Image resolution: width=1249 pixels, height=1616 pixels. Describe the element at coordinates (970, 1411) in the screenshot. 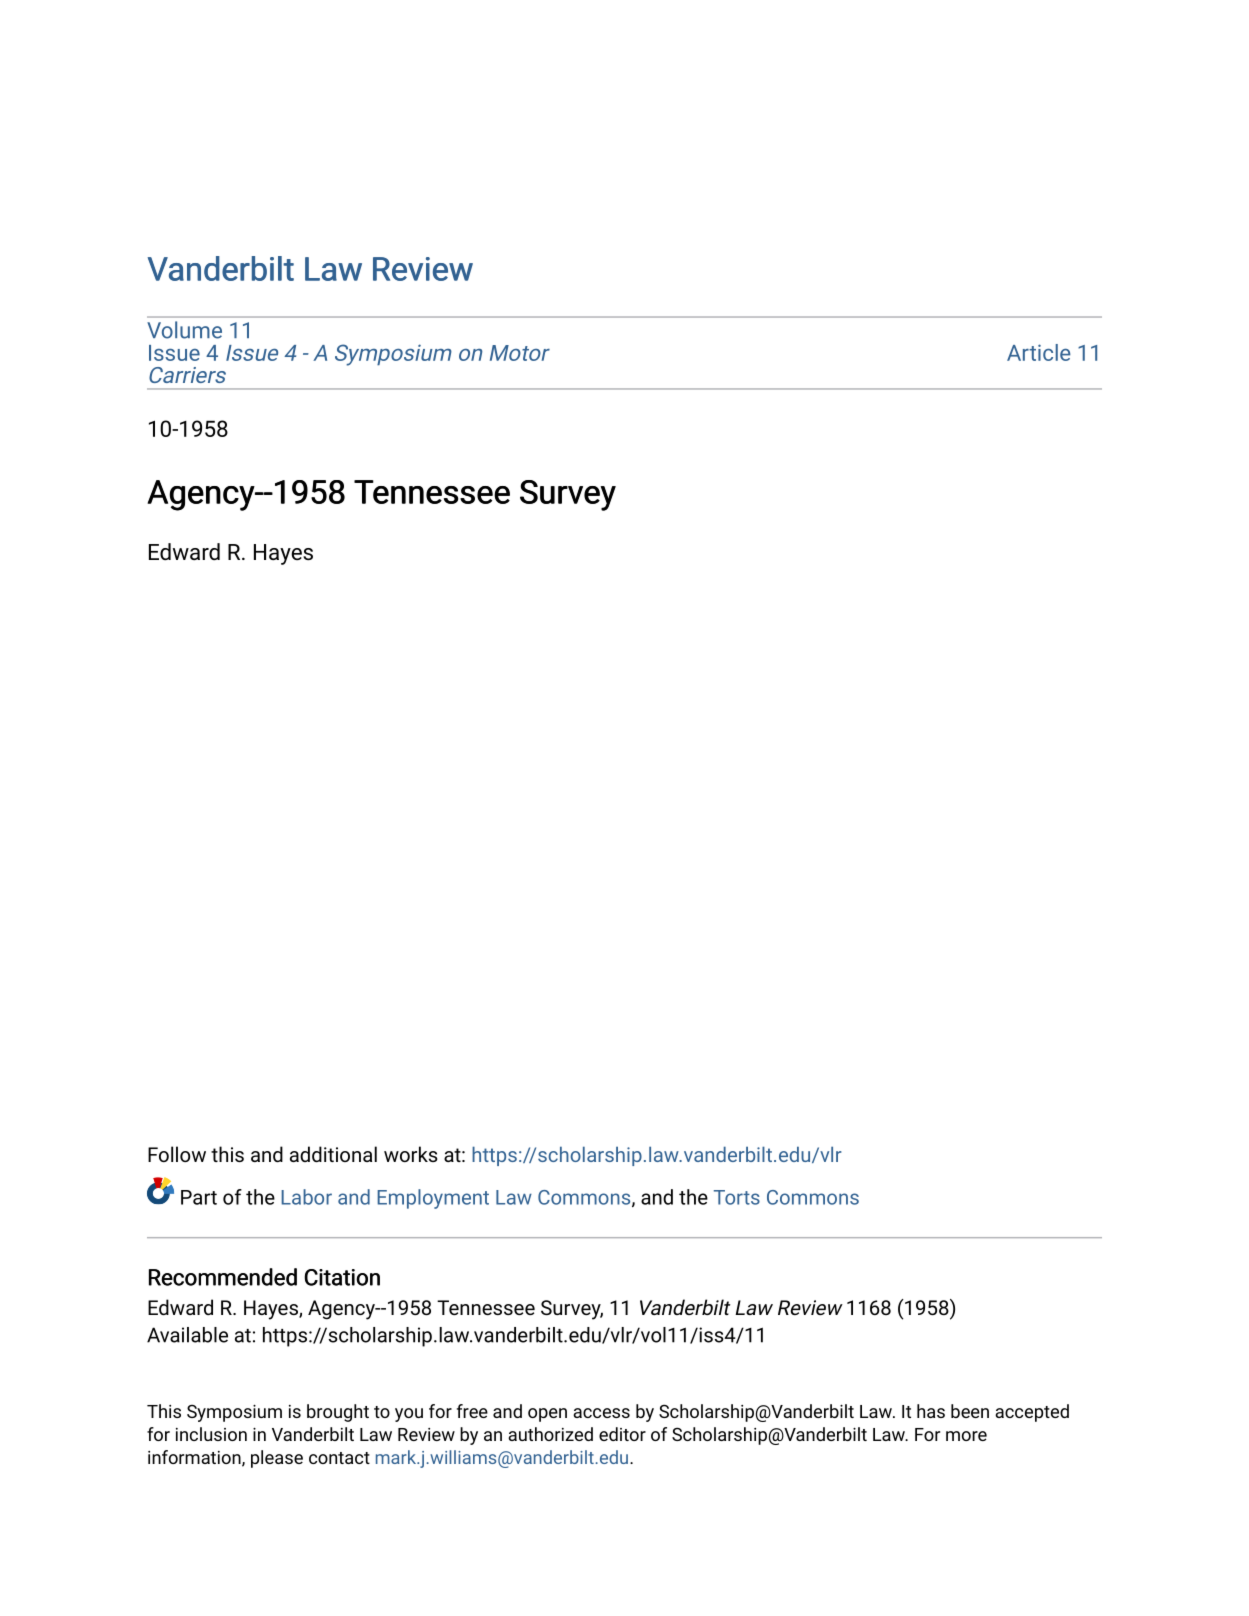

I see `been` at that location.
